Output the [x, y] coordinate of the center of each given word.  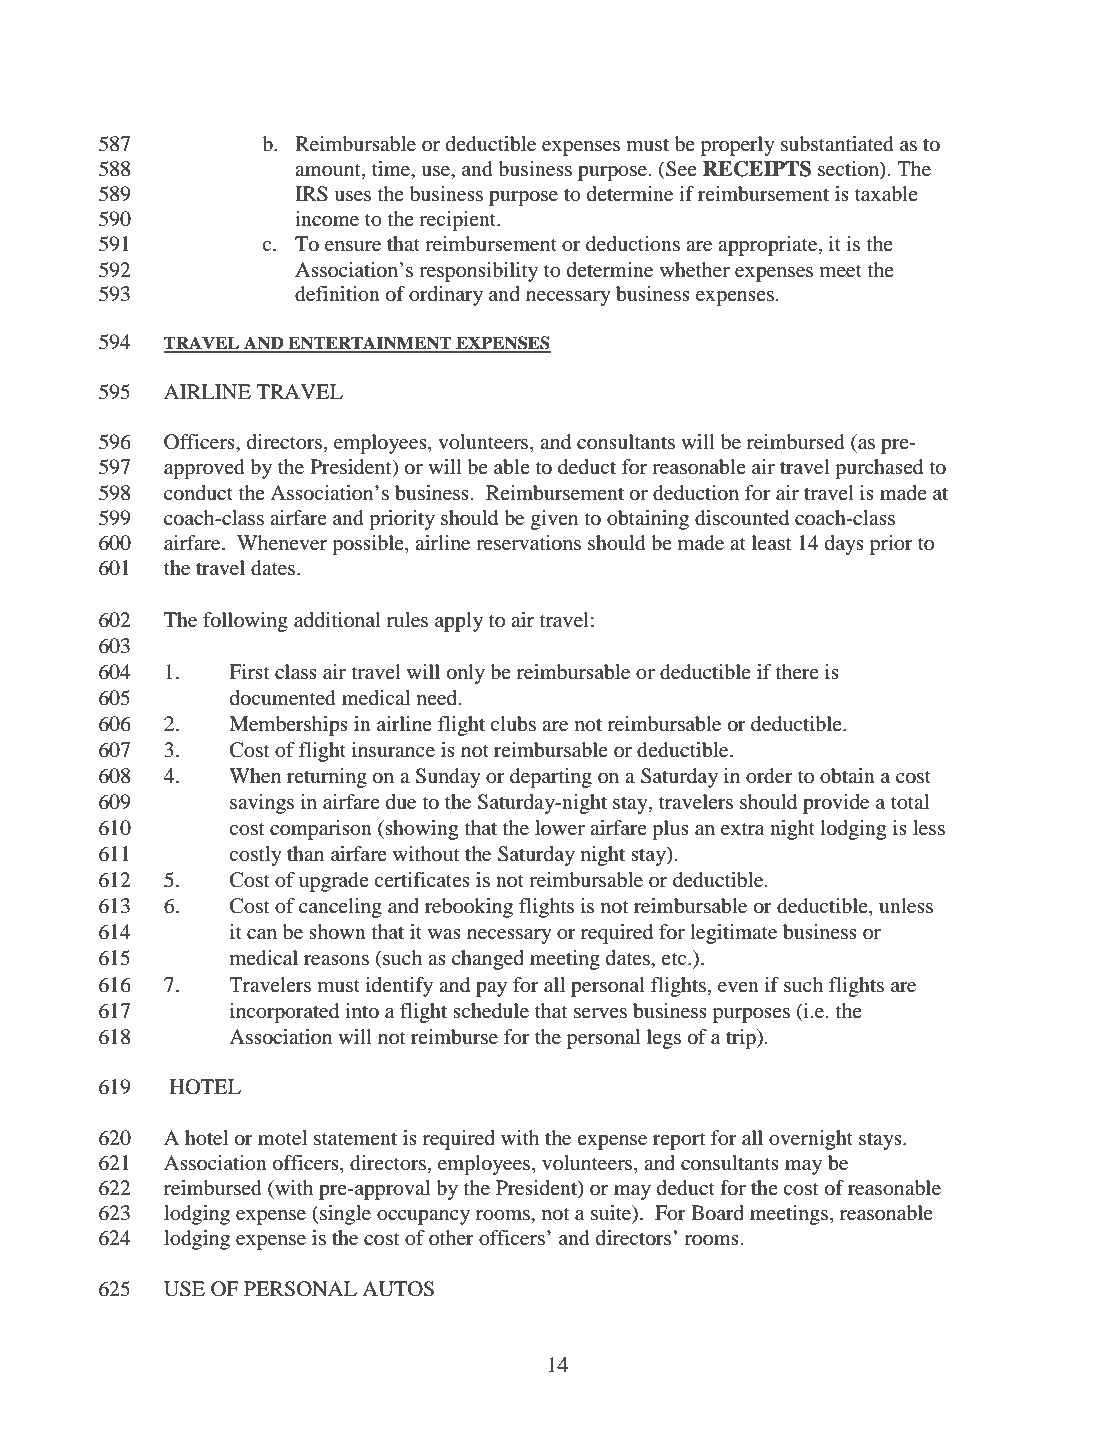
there [797, 671]
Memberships [288, 726]
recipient [459, 221]
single [344, 1215]
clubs [513, 724]
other [451, 1238]
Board [717, 1213]
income [327, 219]
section [849, 170]
